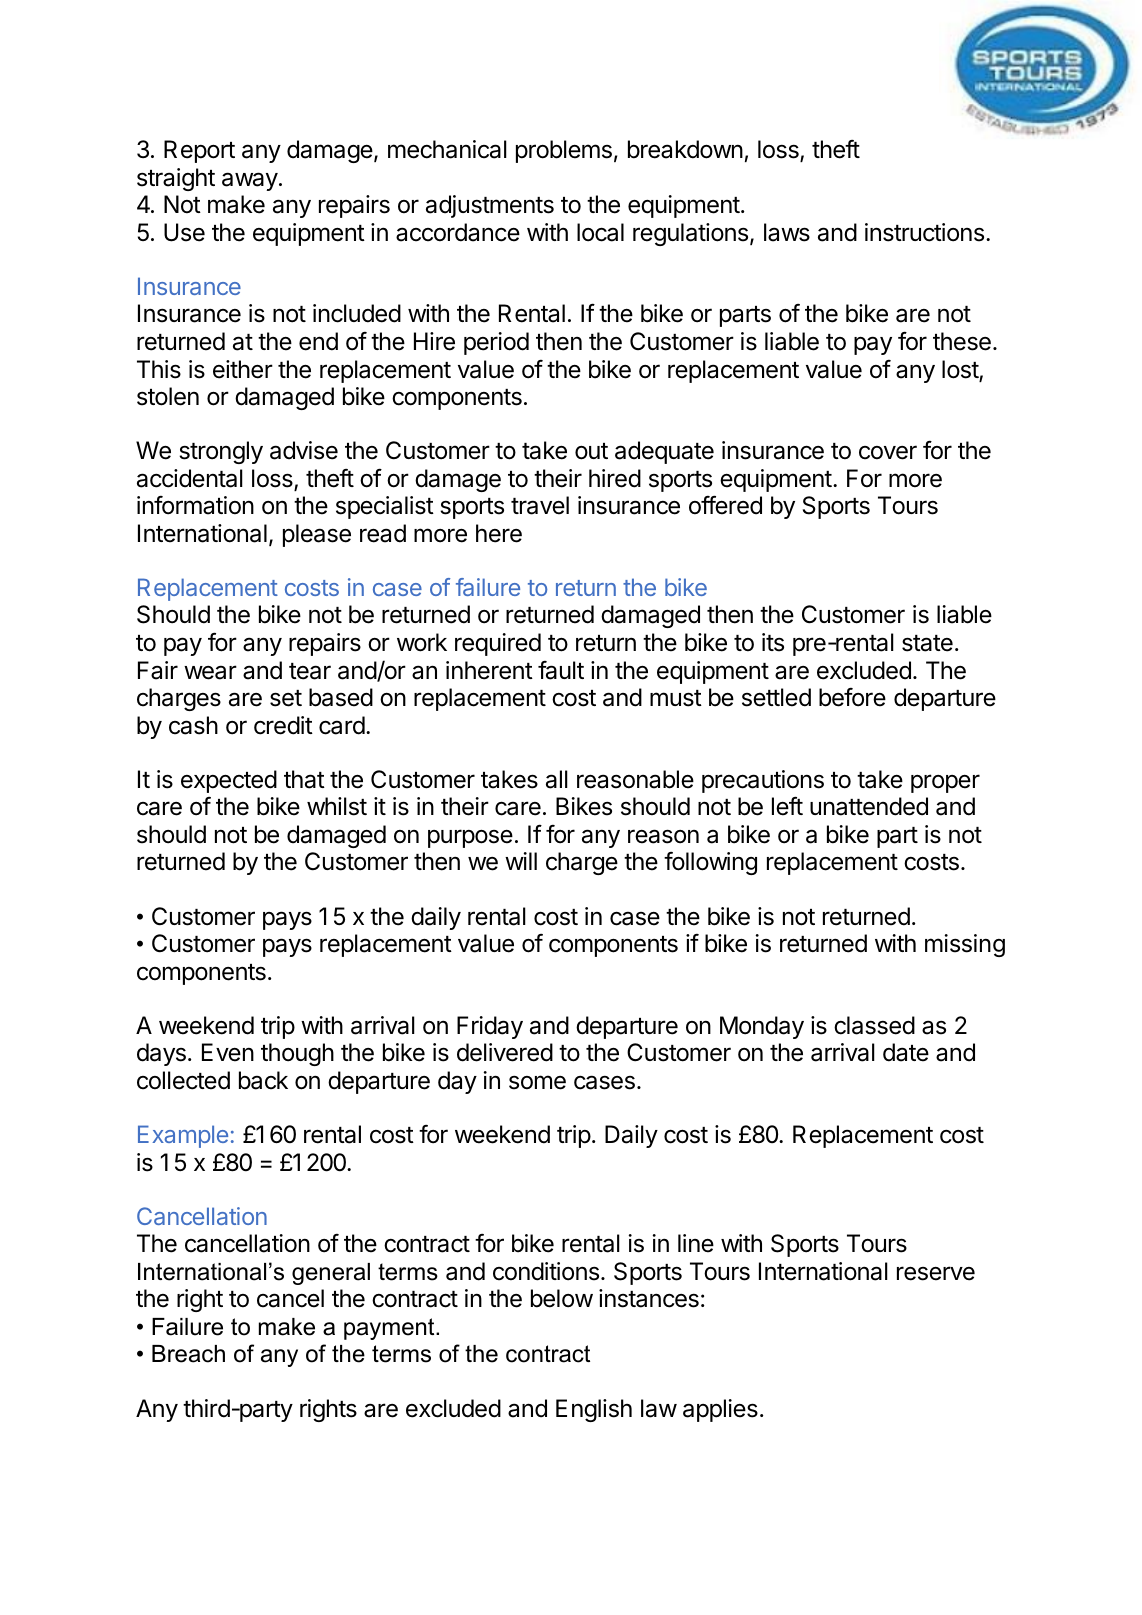 Image resolution: width=1142 pixels, height=1615 pixels. I want to click on strongly, so click(221, 452).
